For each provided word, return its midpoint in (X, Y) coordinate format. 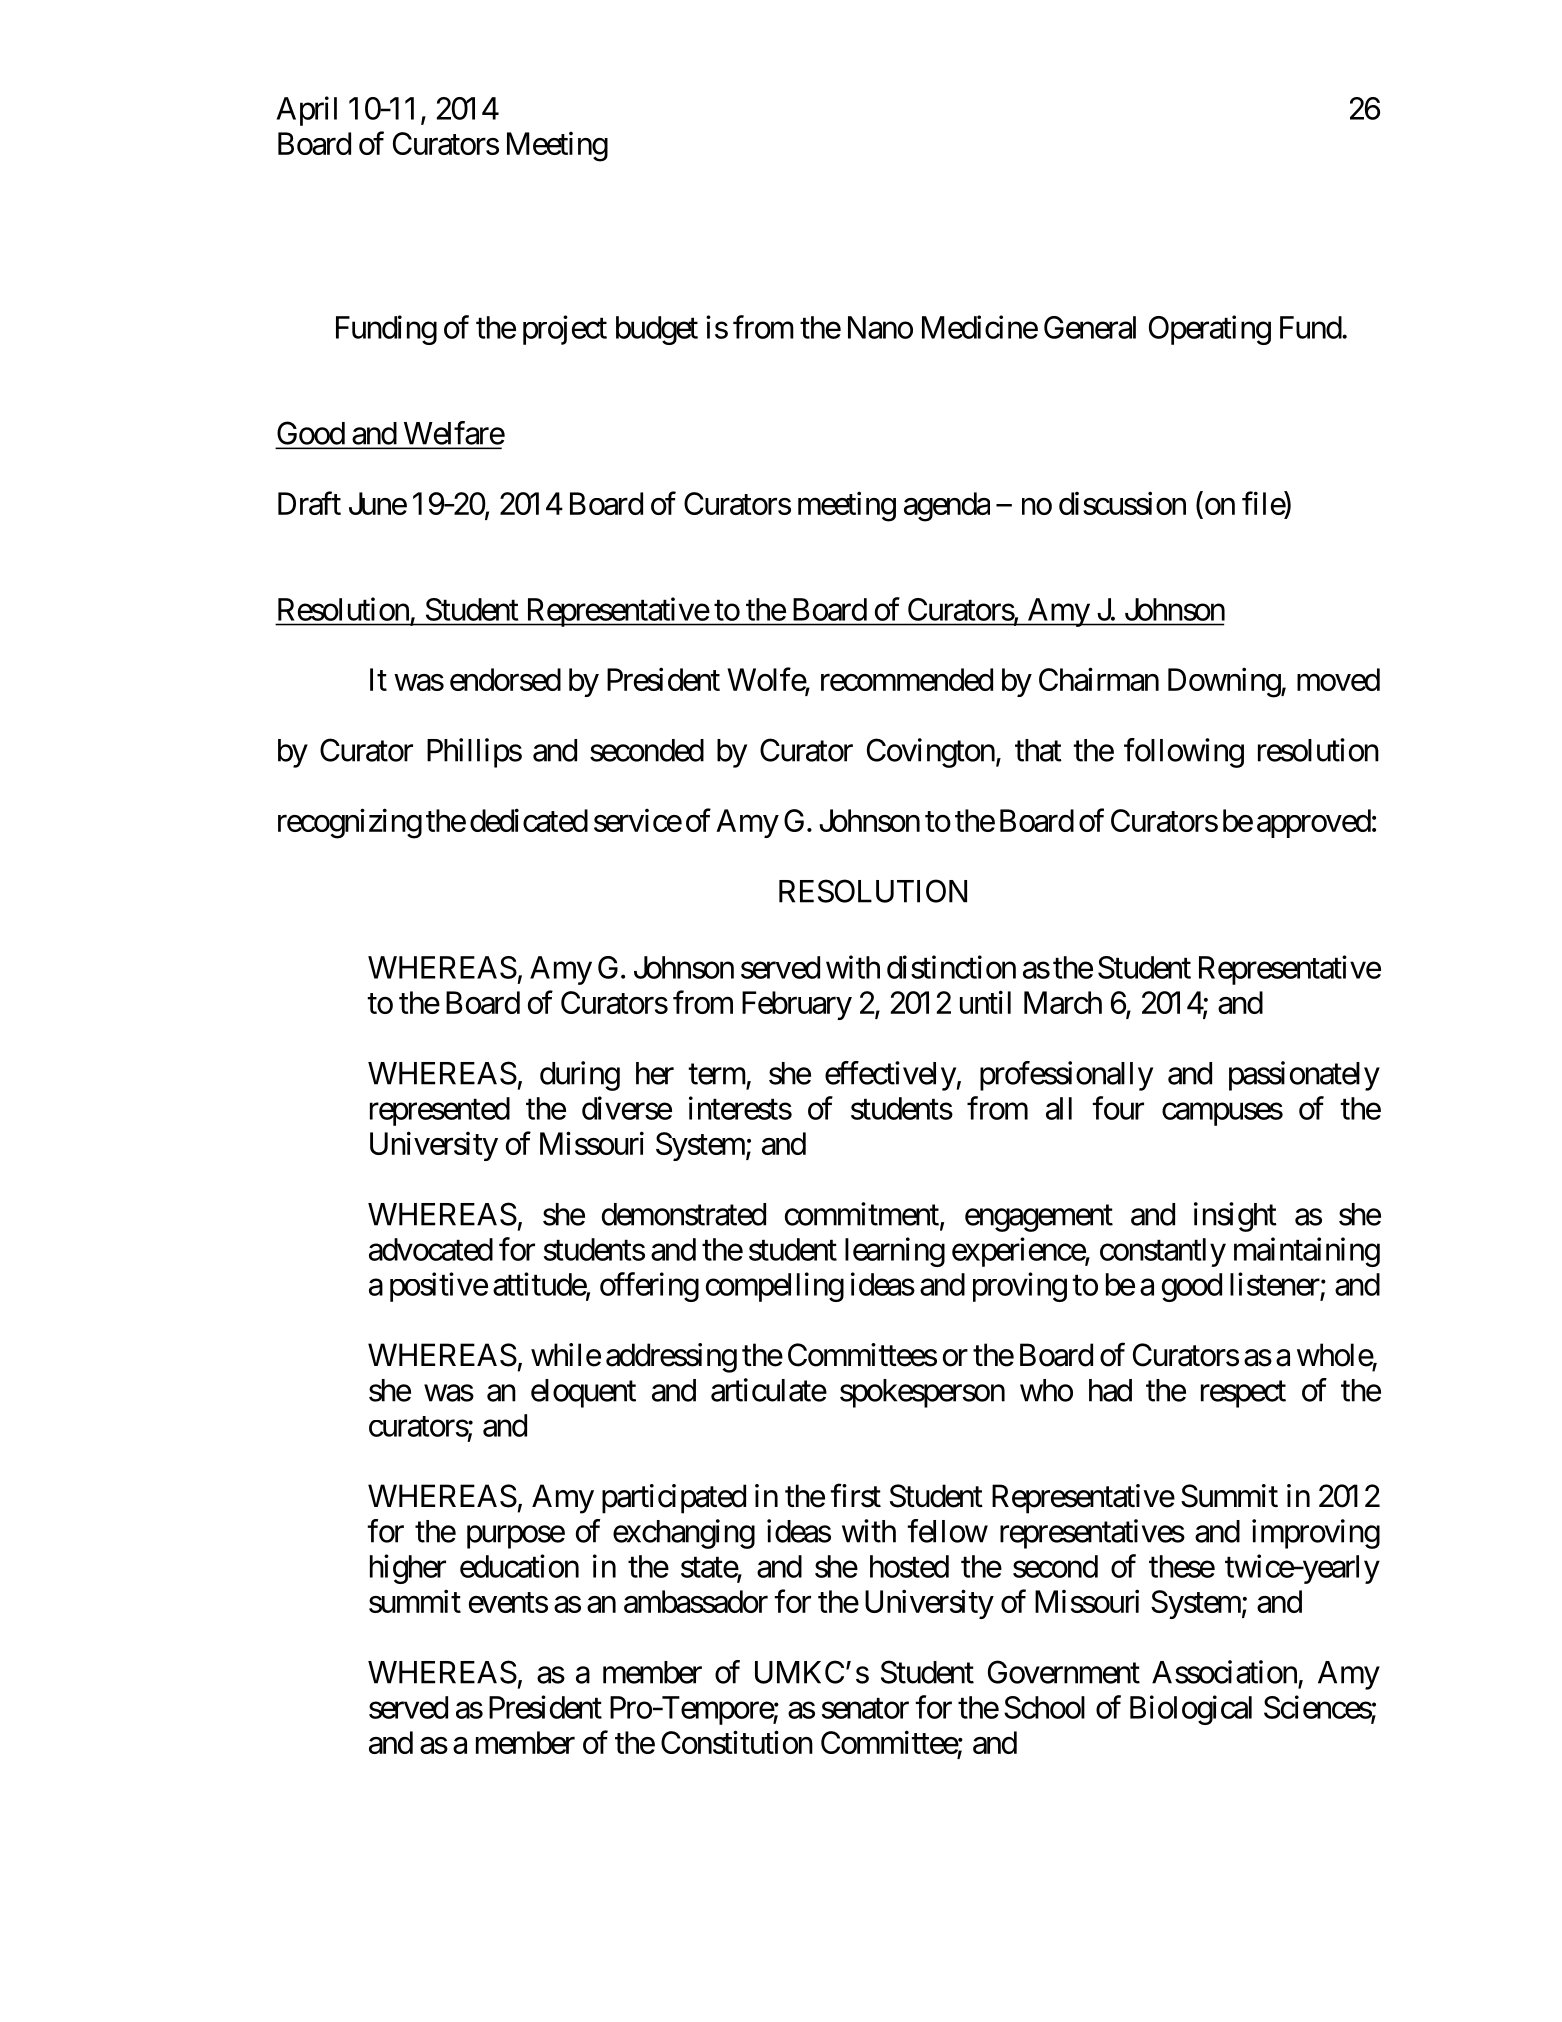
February (797, 1005)
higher (408, 1569)
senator (865, 1708)
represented (440, 1111)
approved (1314, 823)
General (1090, 327)
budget (657, 330)
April (307, 111)
